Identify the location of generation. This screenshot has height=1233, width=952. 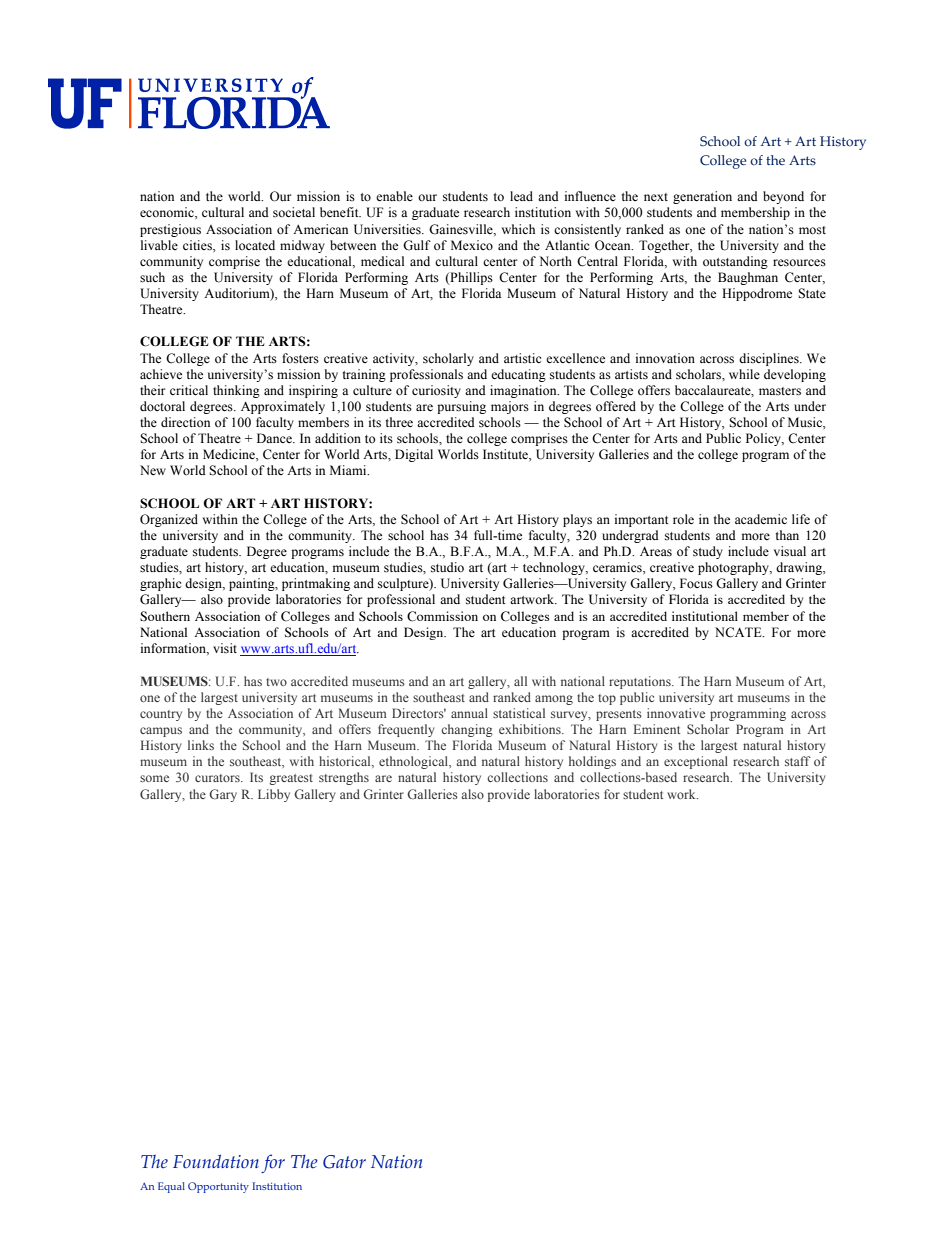
(702, 197).
